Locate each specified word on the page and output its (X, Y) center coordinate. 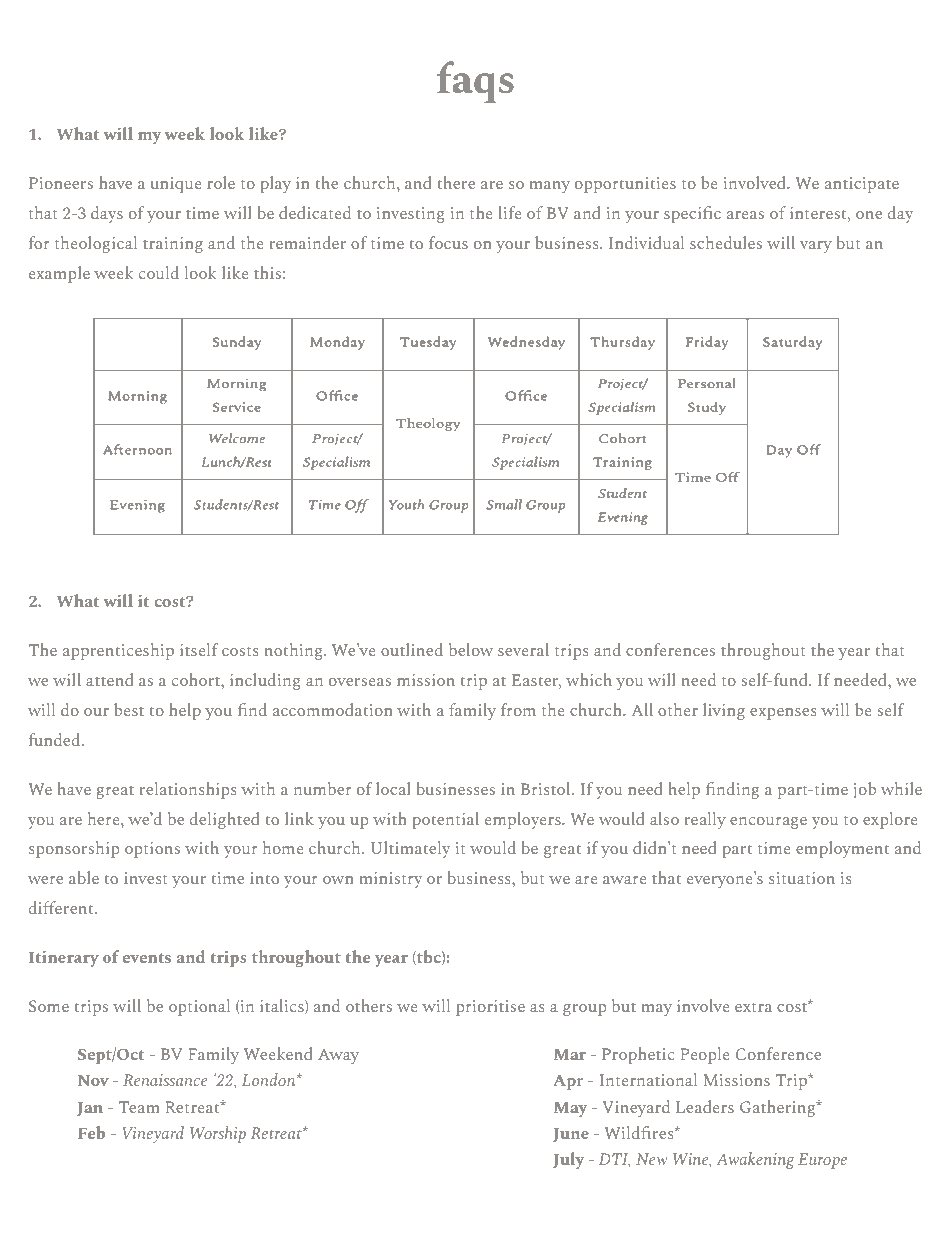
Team (139, 1107)
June (571, 1135)
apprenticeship (118, 651)
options (152, 850)
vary (816, 247)
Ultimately (411, 849)
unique (176, 185)
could (159, 272)
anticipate (862, 185)
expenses (783, 714)
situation (802, 878)
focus (448, 242)
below (471, 649)
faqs (475, 82)
